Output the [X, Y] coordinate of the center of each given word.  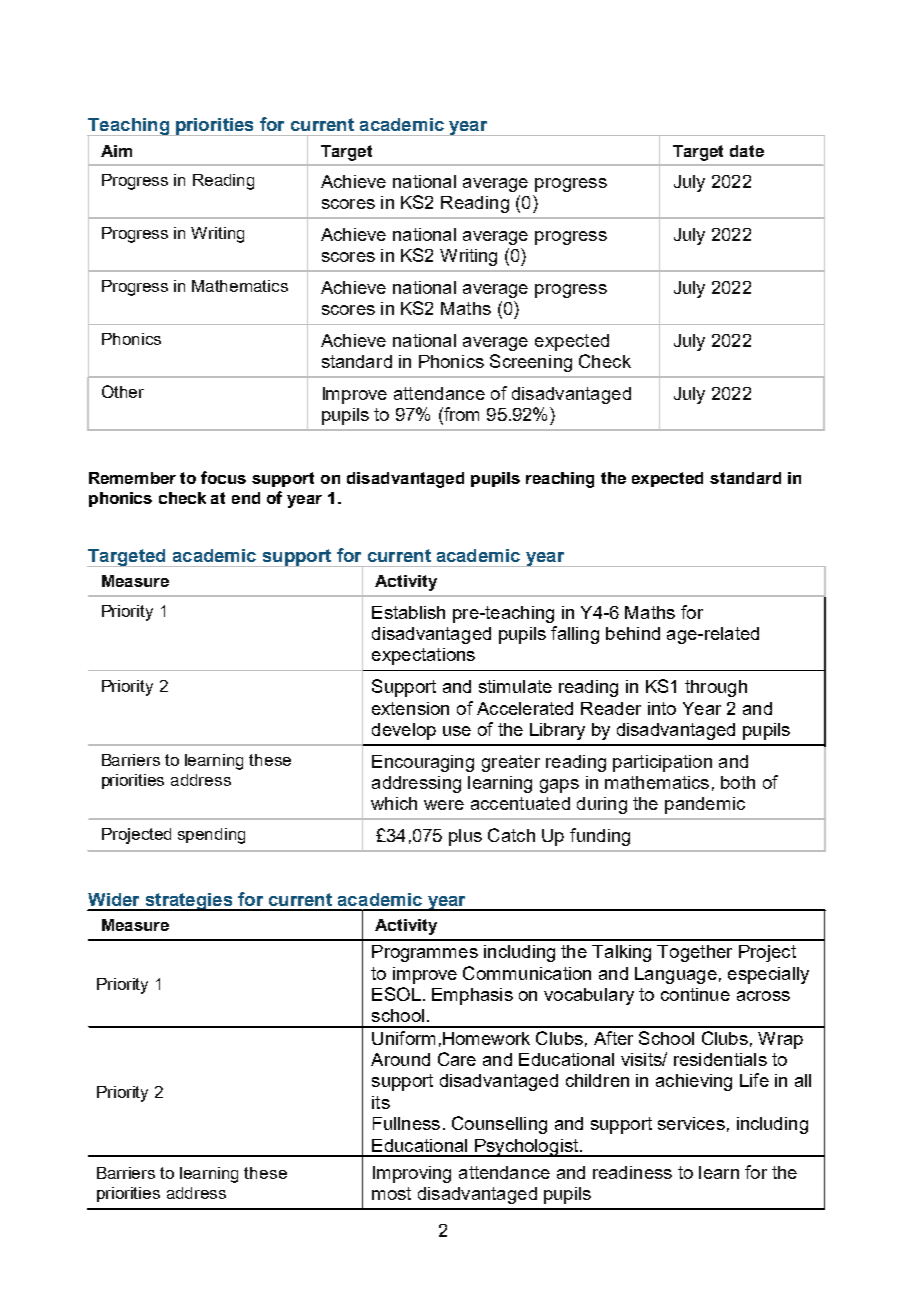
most [391, 1193]
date [747, 151]
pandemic [705, 805]
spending [211, 836]
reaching [560, 480]
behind [633, 633]
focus [223, 477]
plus [465, 837]
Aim [116, 151]
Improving [412, 1174]
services [691, 1123]
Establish [408, 612]
